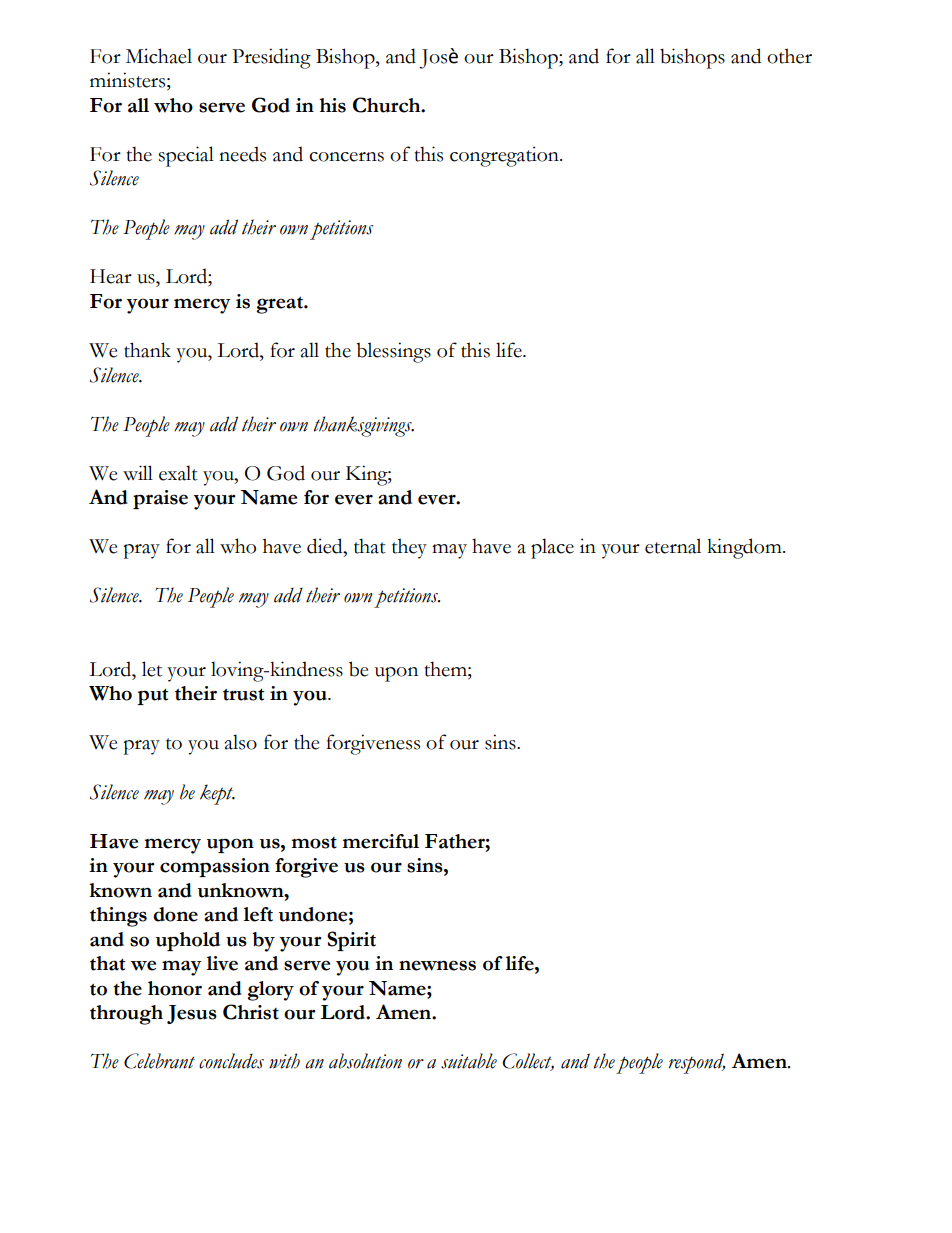  What do you see at coordinates (215, 867) in the document?
I see `compassion` at bounding box center [215, 867].
